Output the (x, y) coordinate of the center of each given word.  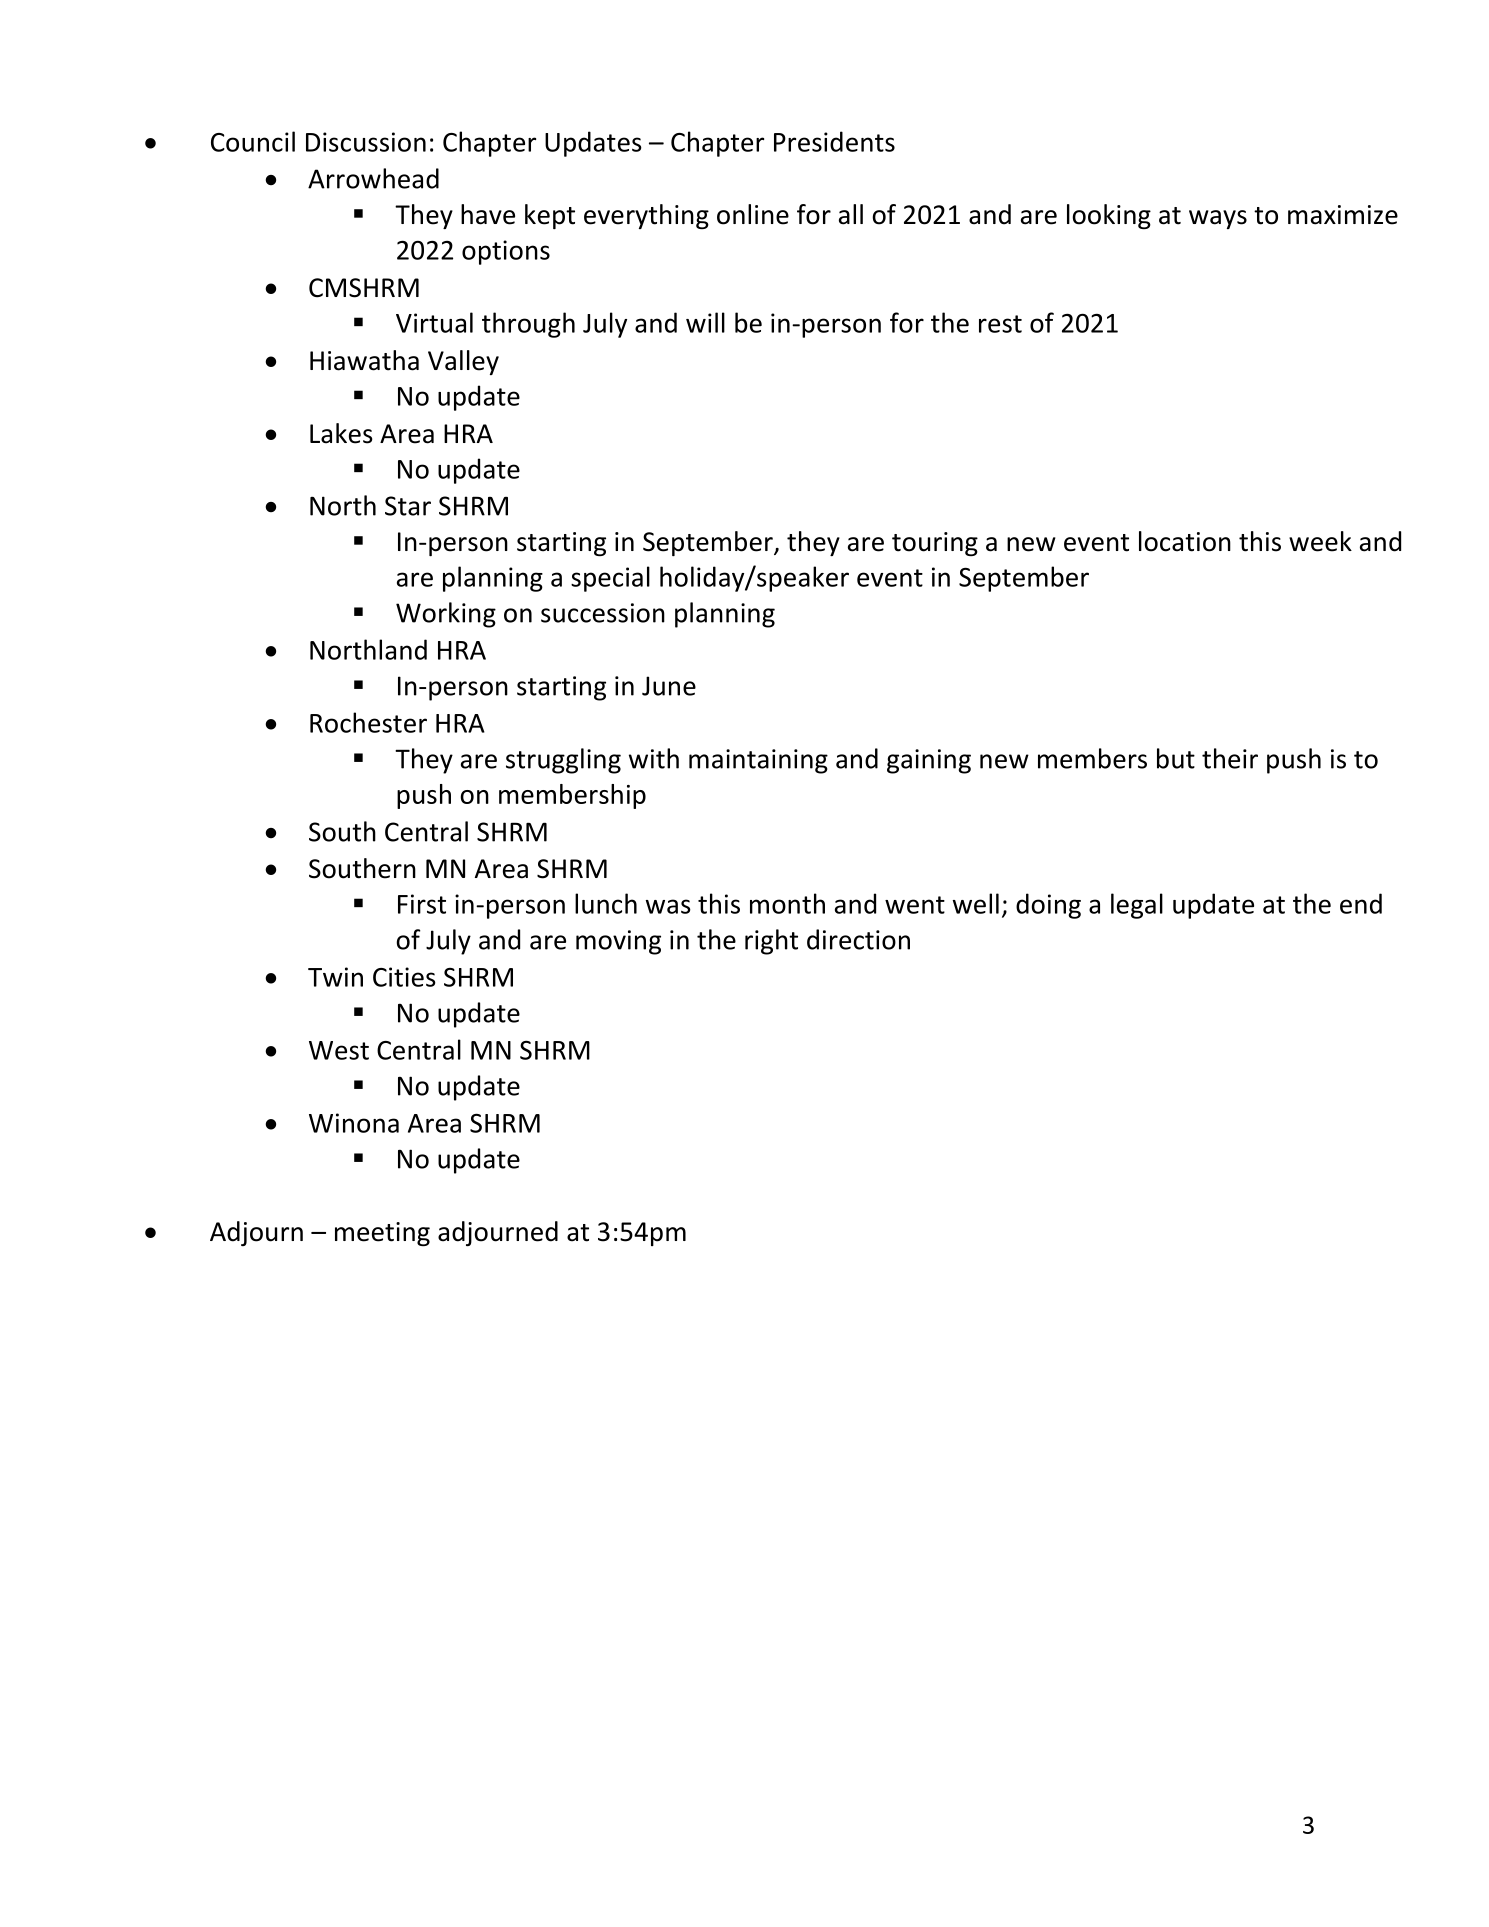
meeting (382, 1234)
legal (1137, 906)
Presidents (834, 141)
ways (1218, 219)
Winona (354, 1123)
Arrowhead (373, 178)
